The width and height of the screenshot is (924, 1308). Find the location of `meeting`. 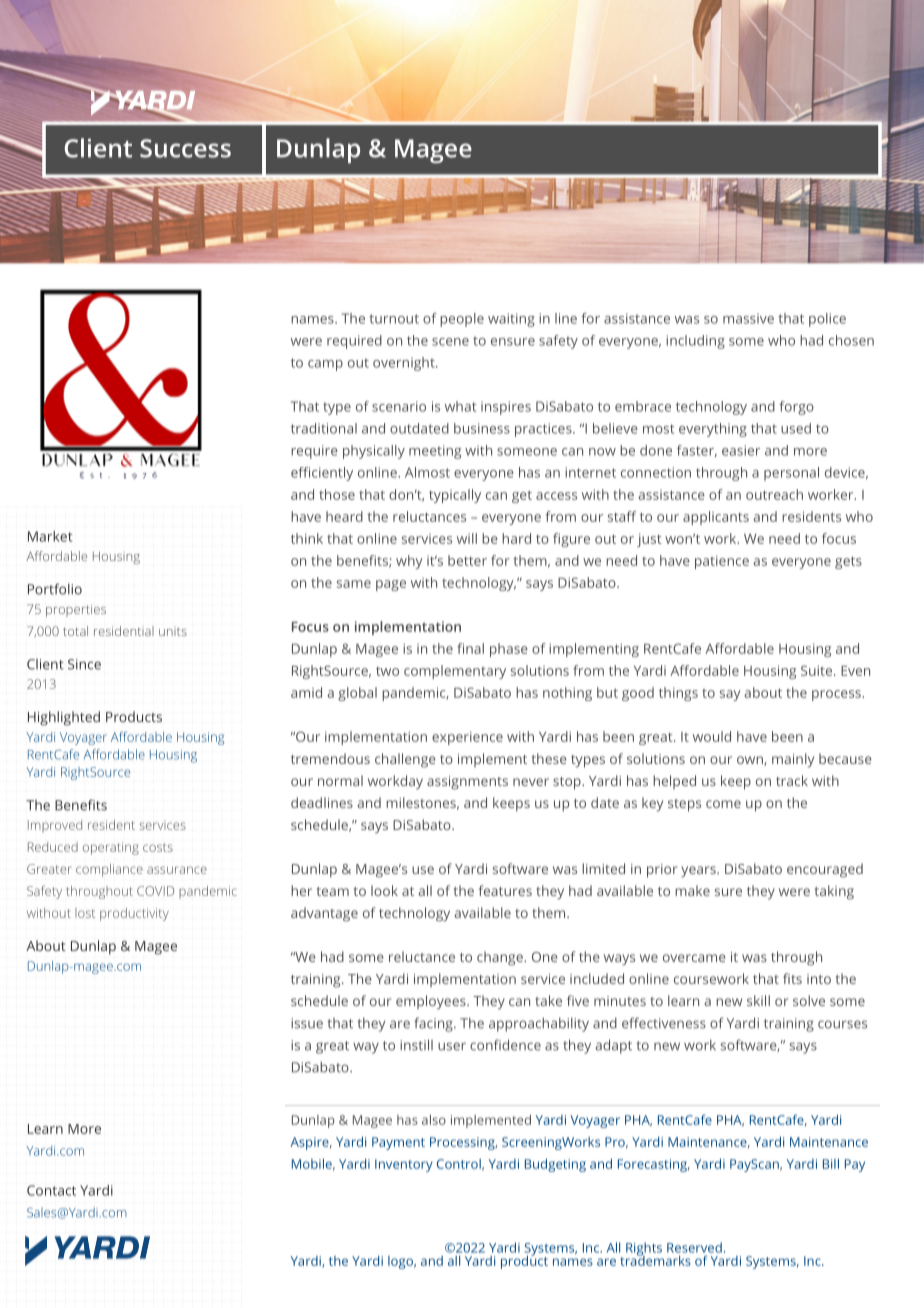

meeting is located at coordinates (435, 452).
